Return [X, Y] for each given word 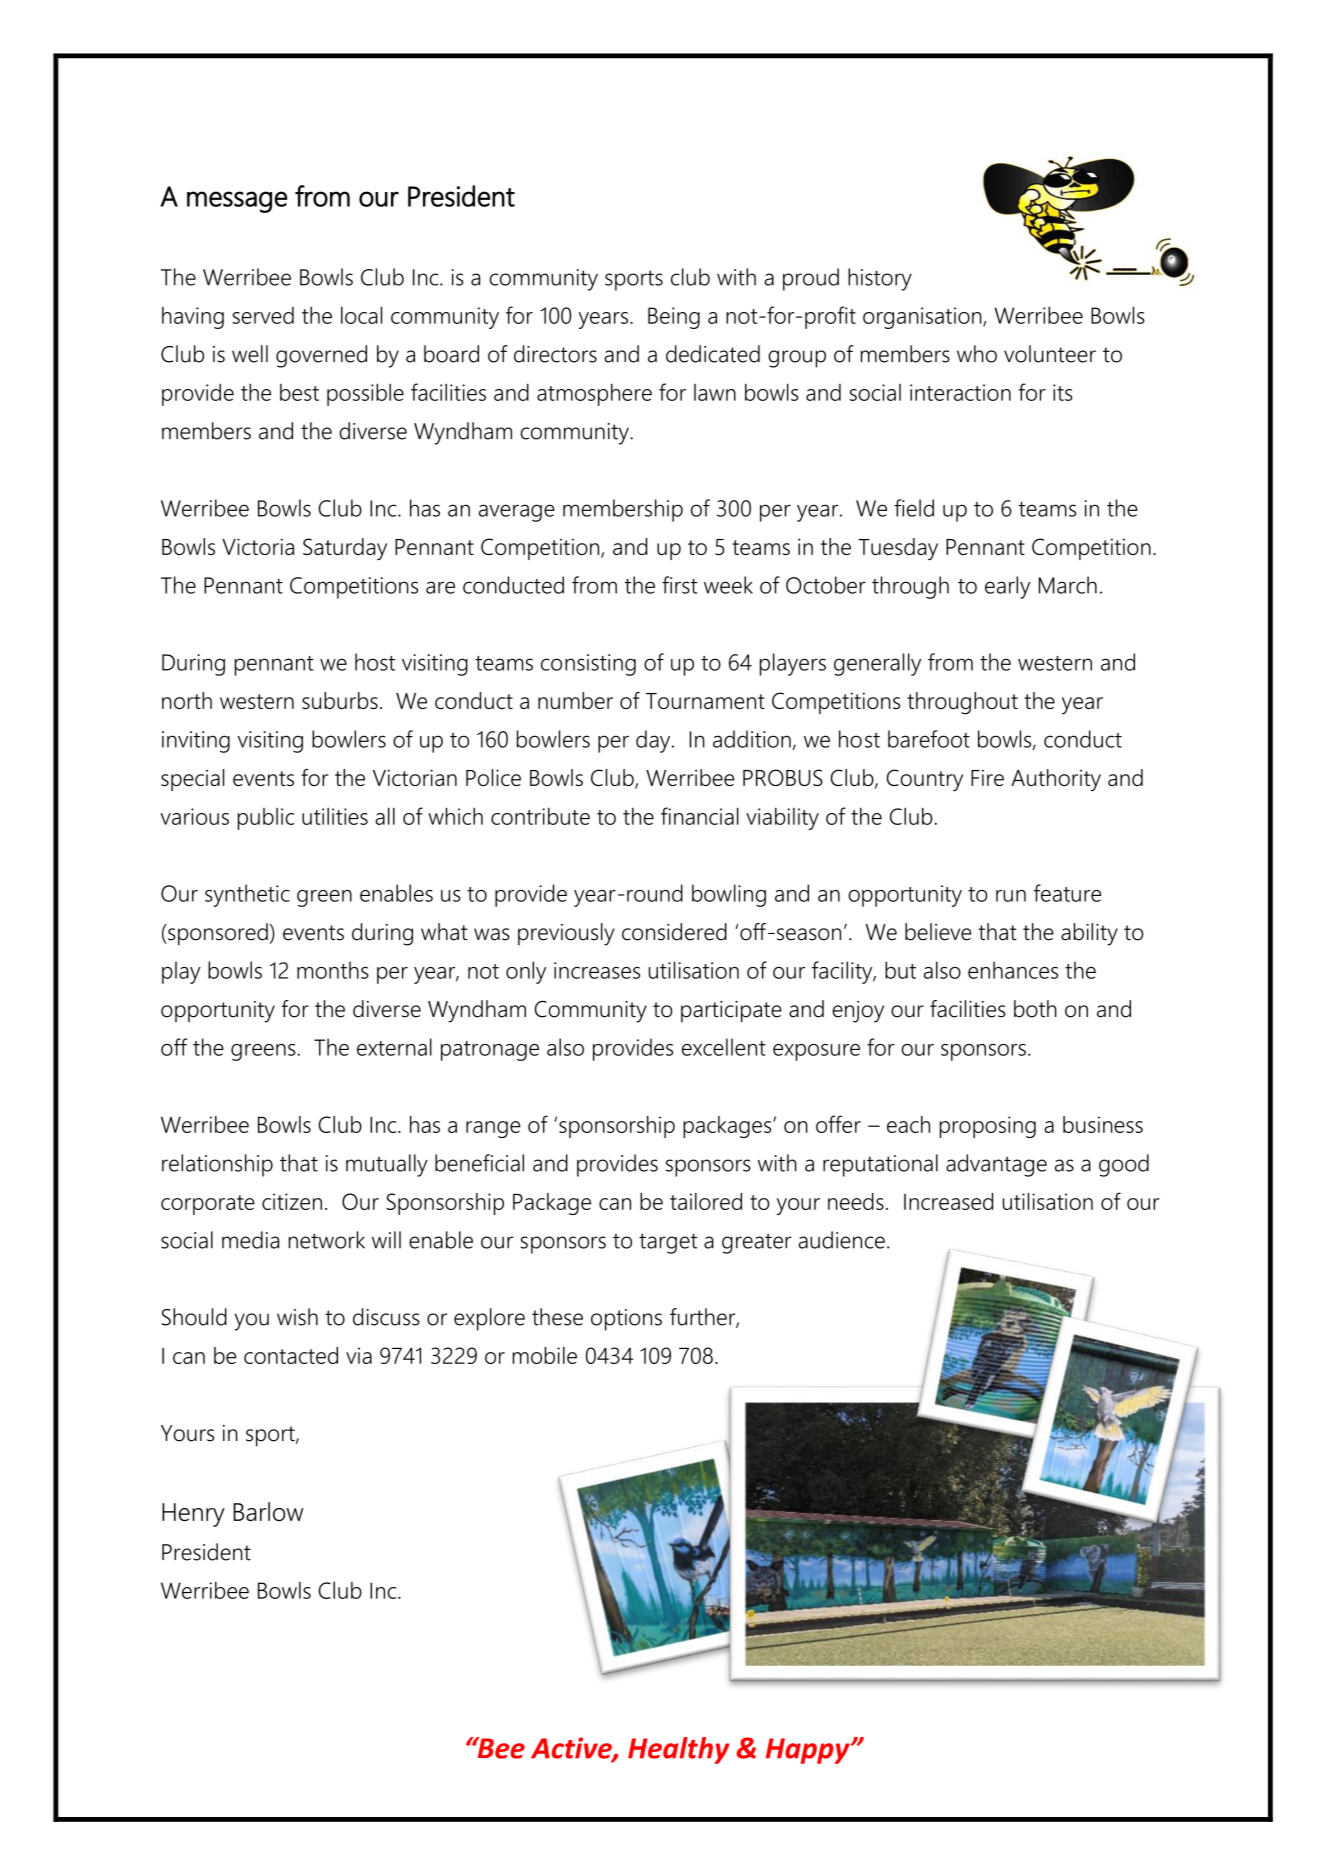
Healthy [679, 1750]
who [977, 354]
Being [674, 318]
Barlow [268, 1511]
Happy [809, 1751]
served [263, 315]
